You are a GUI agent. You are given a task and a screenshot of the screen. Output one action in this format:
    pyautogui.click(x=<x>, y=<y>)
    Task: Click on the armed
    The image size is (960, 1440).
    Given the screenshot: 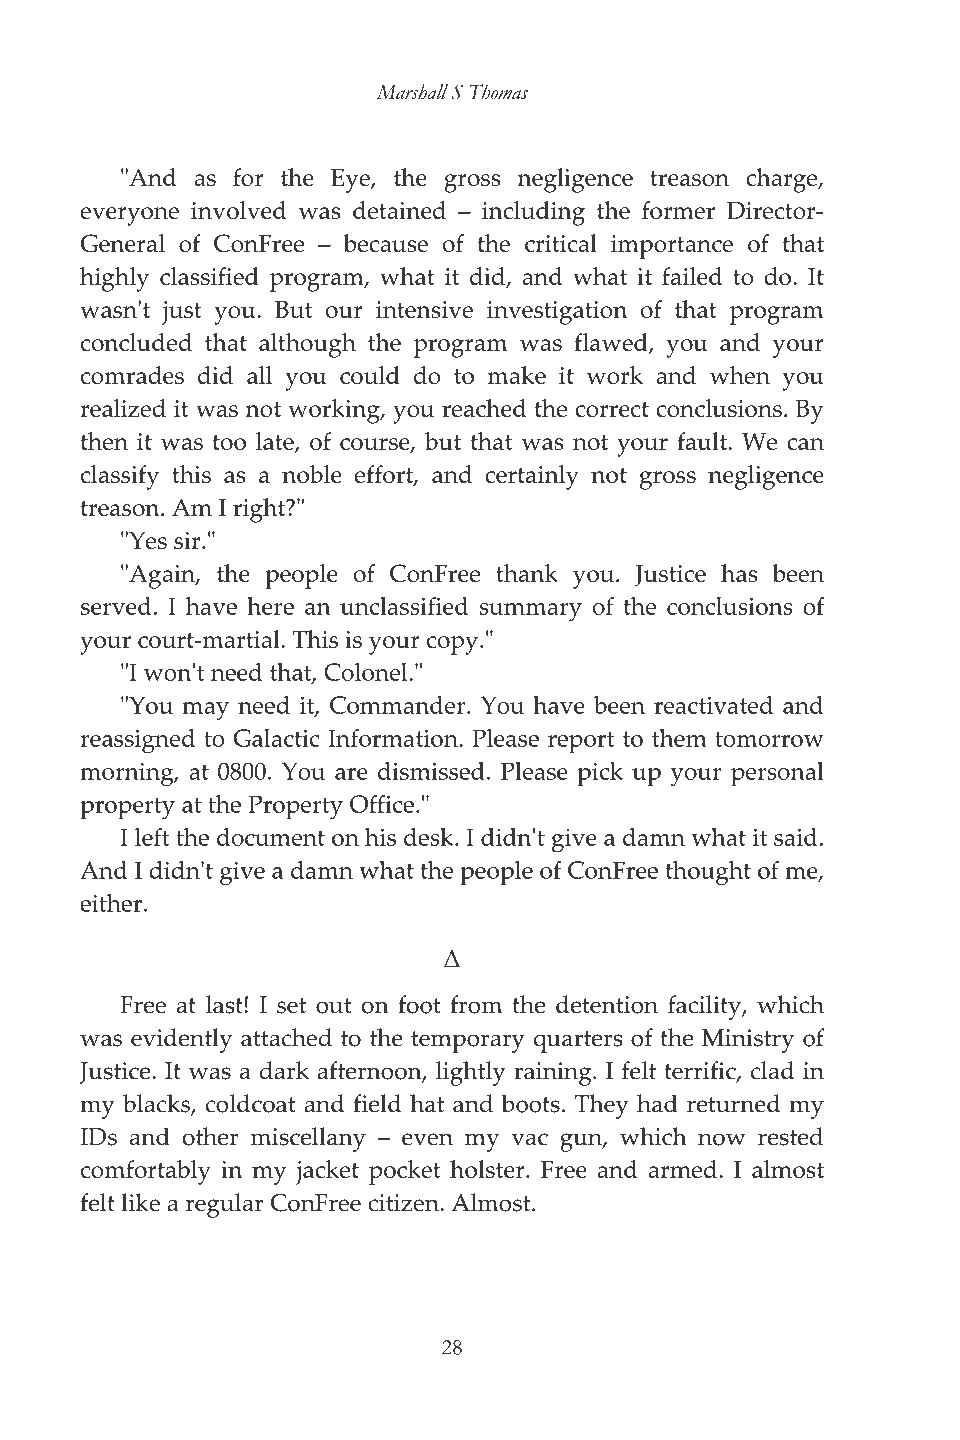 What is the action you would take?
    pyautogui.click(x=684, y=1169)
